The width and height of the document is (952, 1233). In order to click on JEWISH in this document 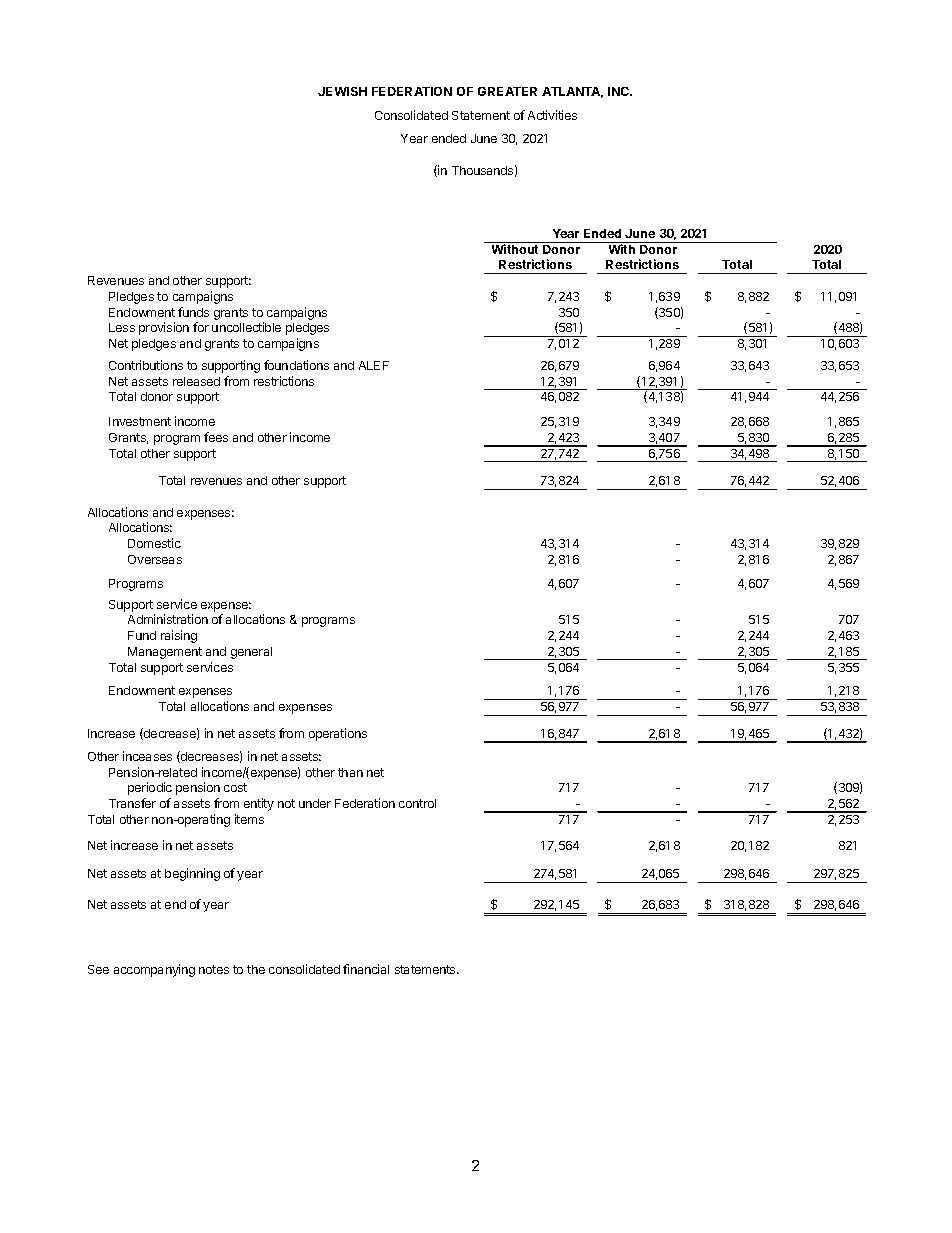, I will do `click(342, 91)`.
